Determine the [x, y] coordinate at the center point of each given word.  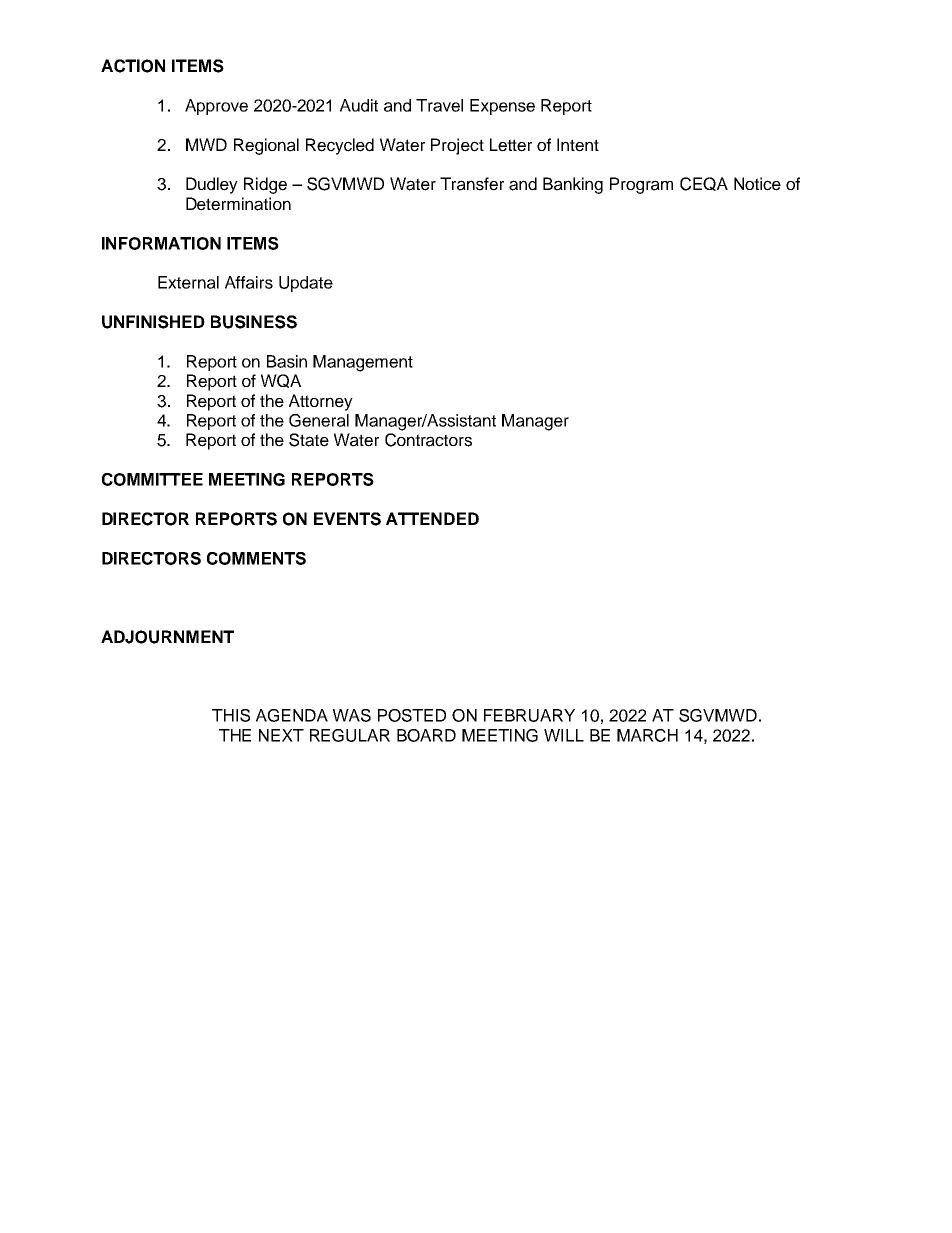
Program [641, 185]
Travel [439, 105]
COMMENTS [256, 558]
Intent [578, 145]
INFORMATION [161, 243]
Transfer [472, 184]
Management [363, 363]
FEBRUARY [529, 715]
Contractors [428, 440]
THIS [231, 715]
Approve [216, 107]
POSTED [412, 715]
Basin [287, 361]
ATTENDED [432, 518]
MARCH [647, 735]
